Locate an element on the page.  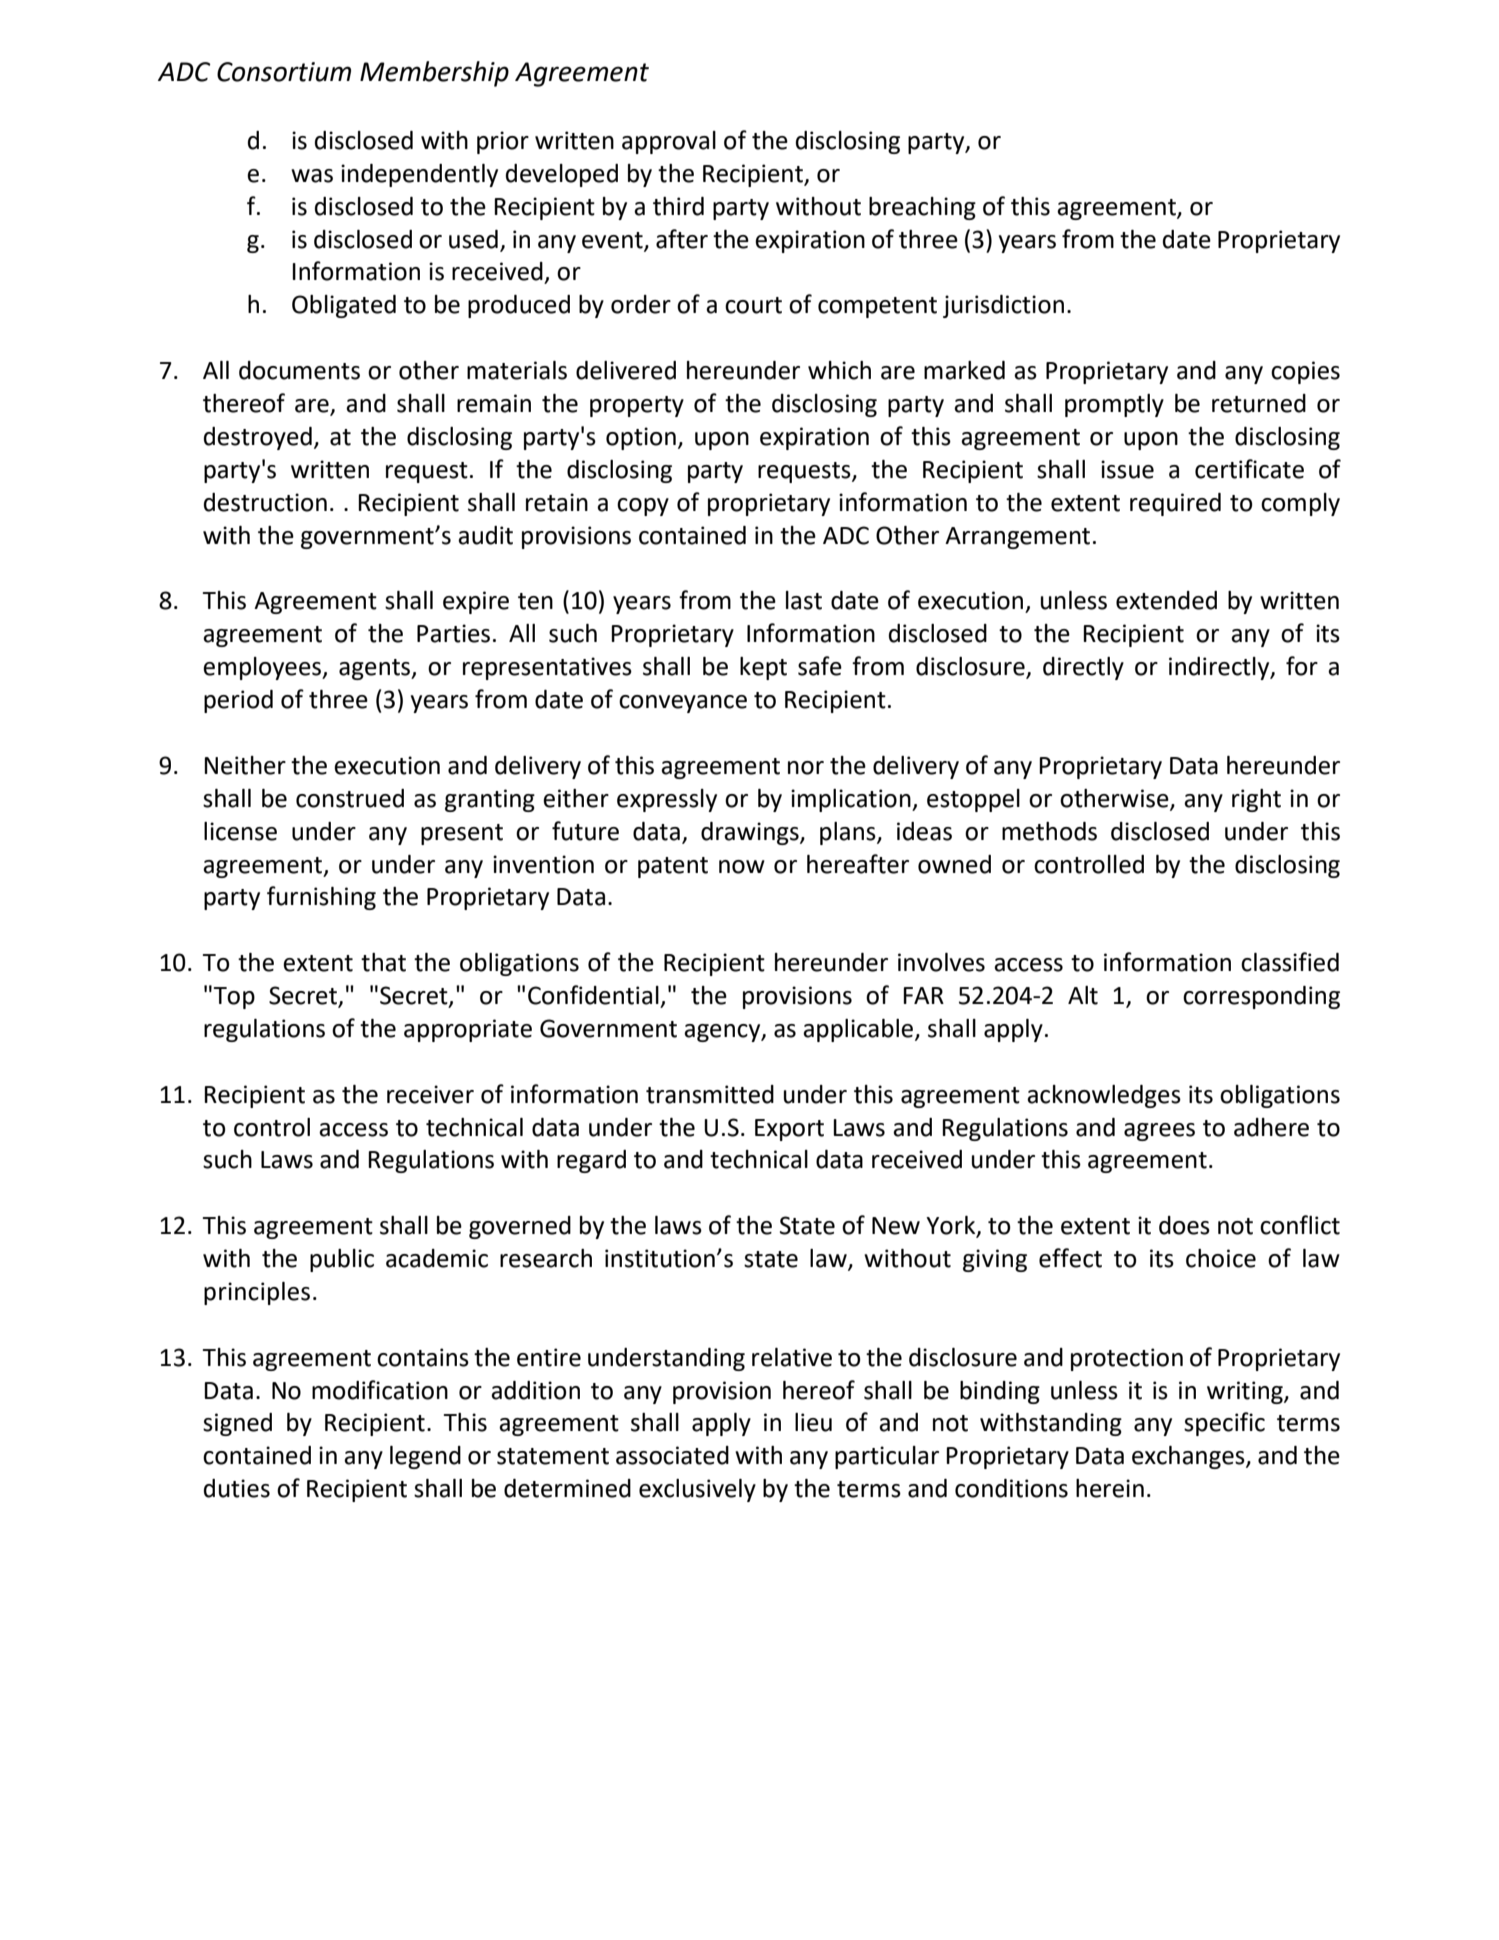
legend is located at coordinates (425, 1457).
